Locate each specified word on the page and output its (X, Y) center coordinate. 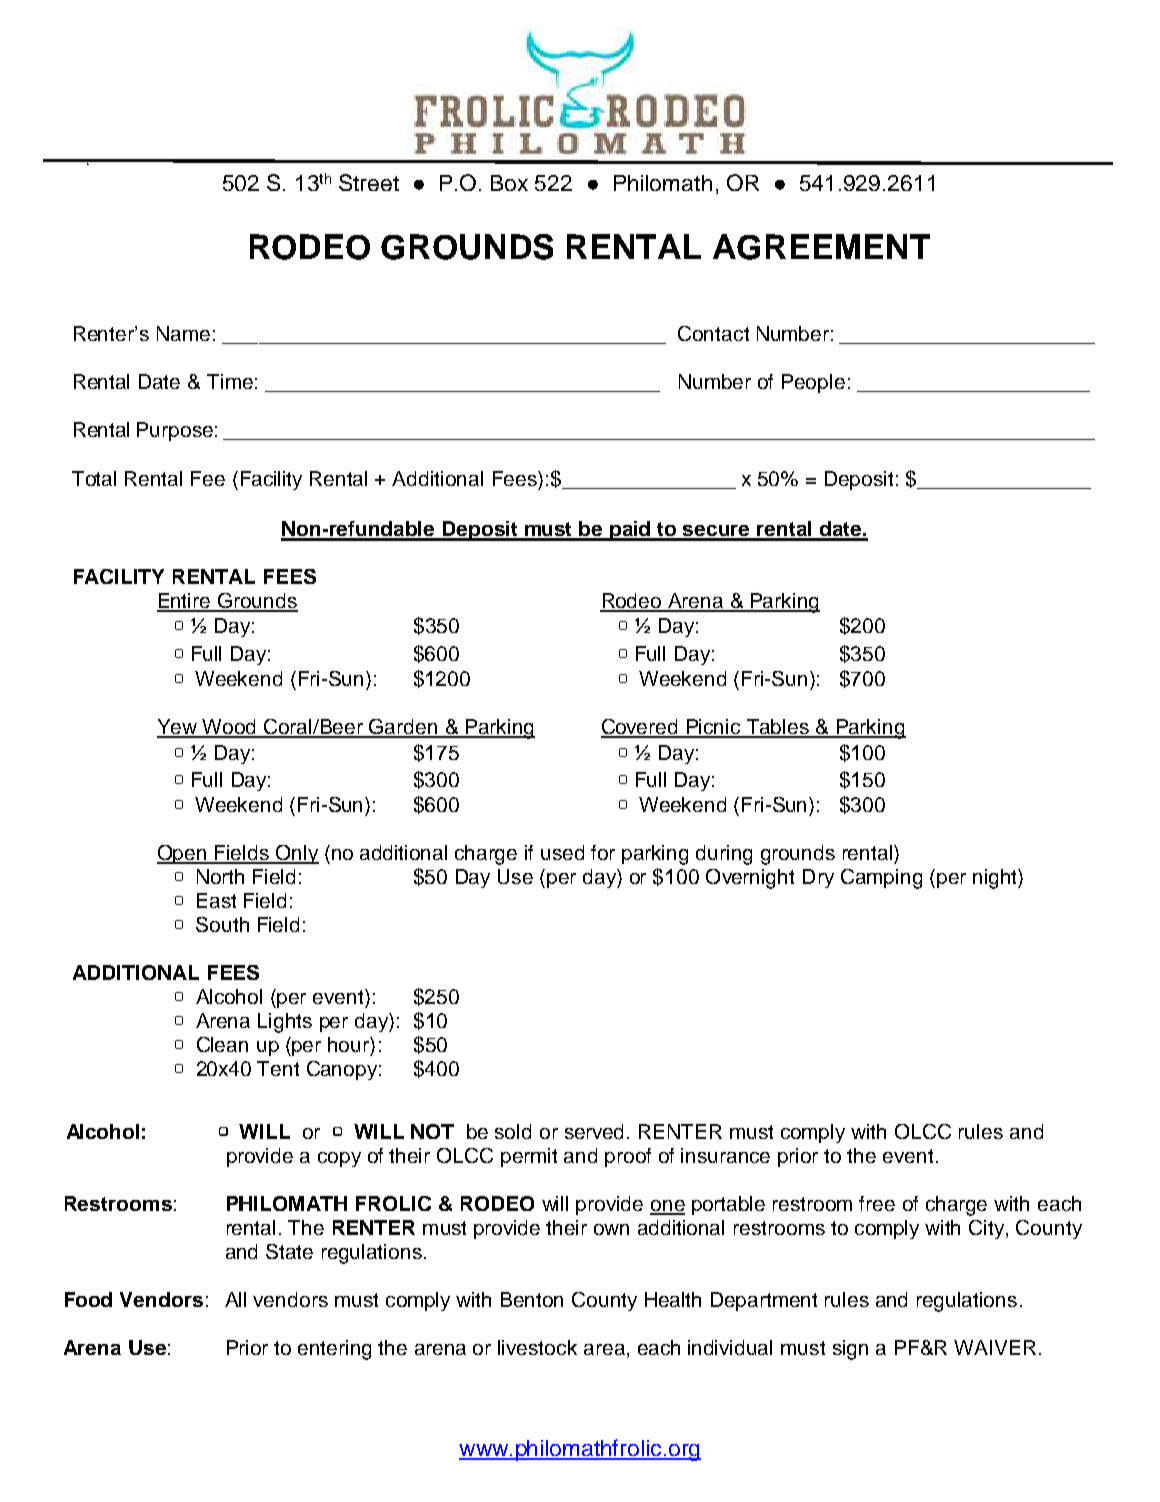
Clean (222, 1044)
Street (369, 182)
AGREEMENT (821, 247)
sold (513, 1131)
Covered (641, 728)
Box (509, 183)
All (235, 1299)
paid (630, 531)
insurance (725, 1155)
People (813, 383)
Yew (178, 728)
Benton (532, 1299)
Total (94, 478)
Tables (778, 728)
